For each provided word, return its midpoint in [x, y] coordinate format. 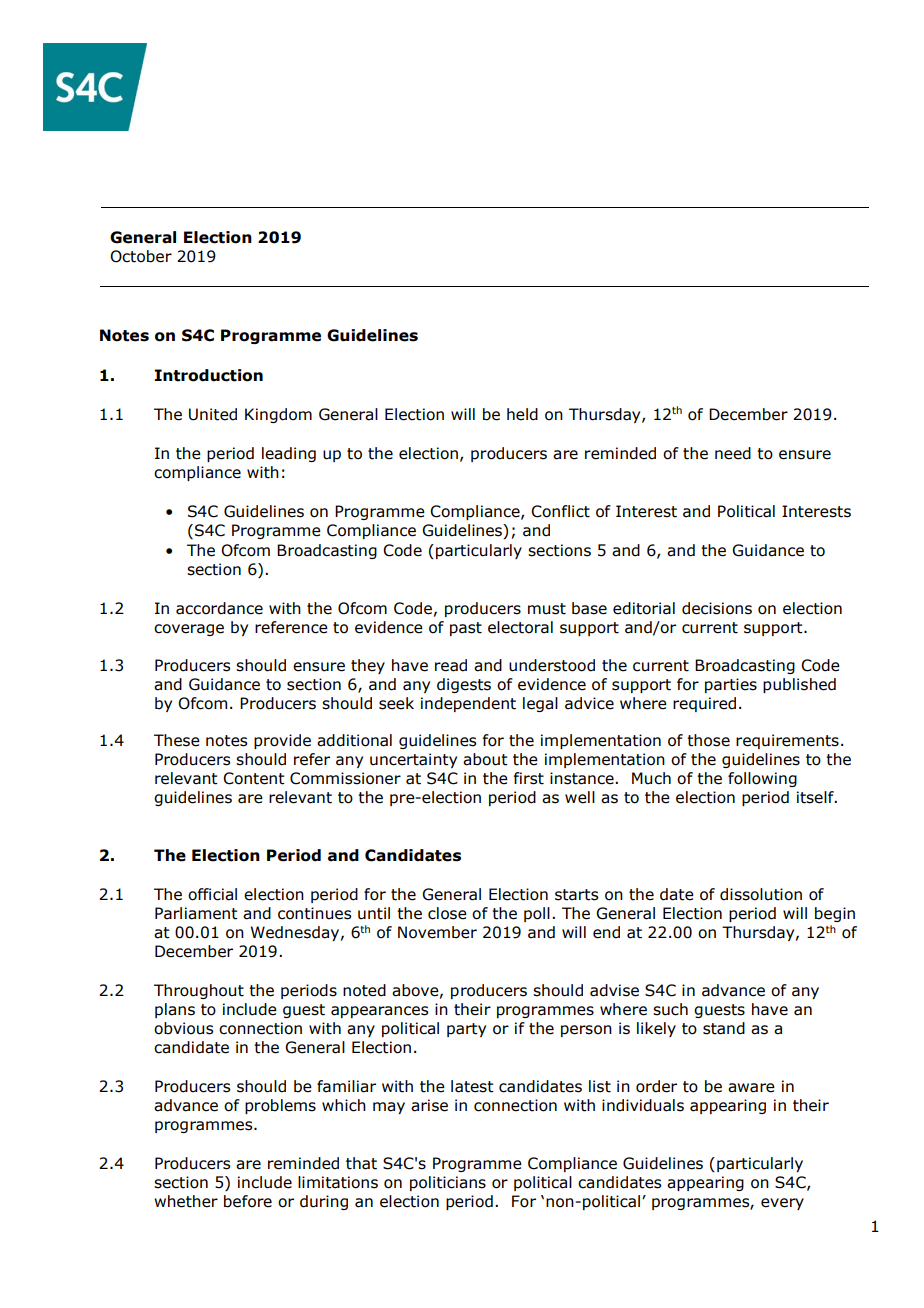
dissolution [761, 894]
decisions [717, 608]
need [733, 453]
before [248, 1201]
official [212, 894]
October [141, 256]
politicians [448, 1183]
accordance [219, 608]
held [522, 414]
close [447, 913]
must [547, 609]
